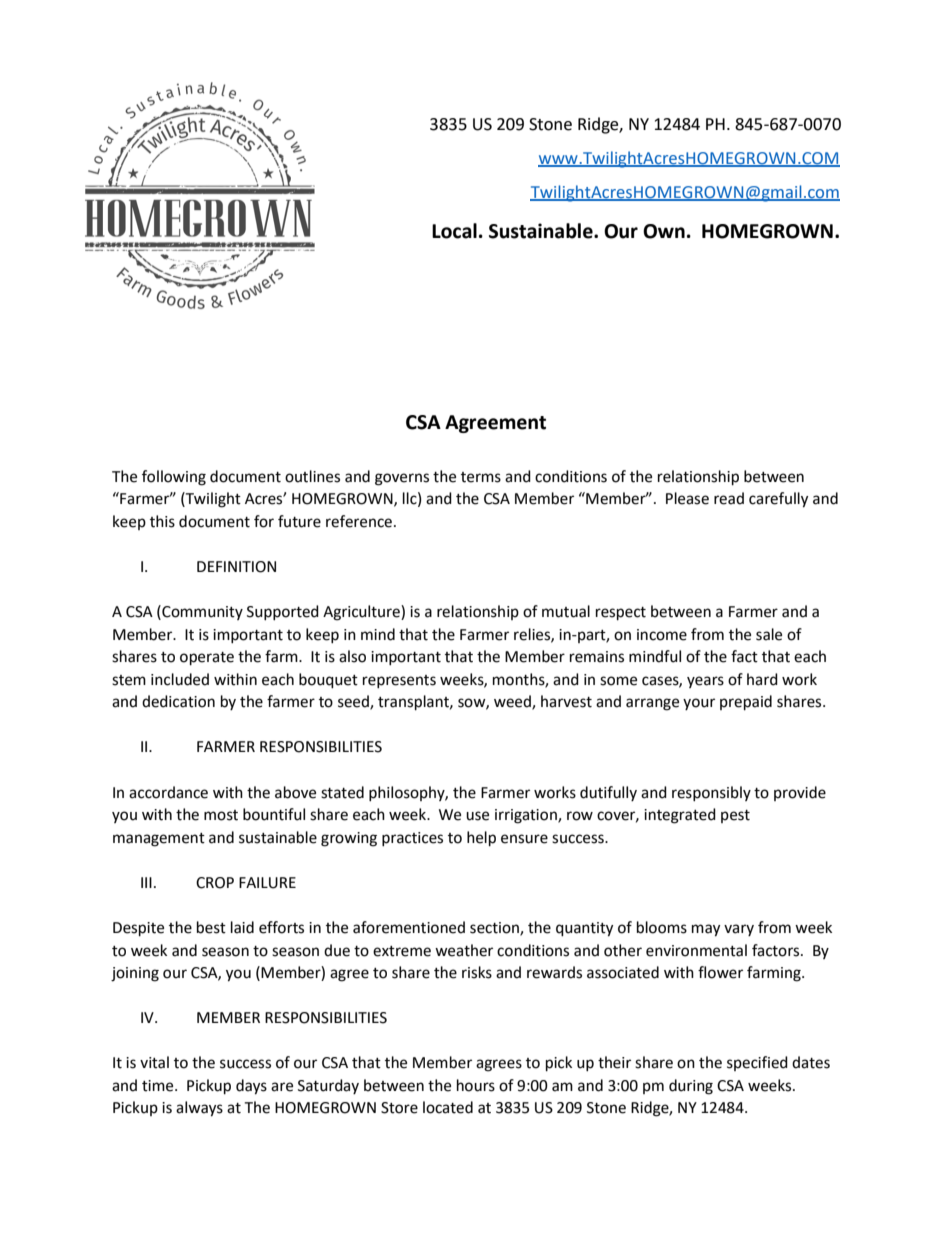 The height and width of the screenshot is (1233, 952). What do you see at coordinates (251, 1087) in the screenshot?
I see `days` at bounding box center [251, 1087].
